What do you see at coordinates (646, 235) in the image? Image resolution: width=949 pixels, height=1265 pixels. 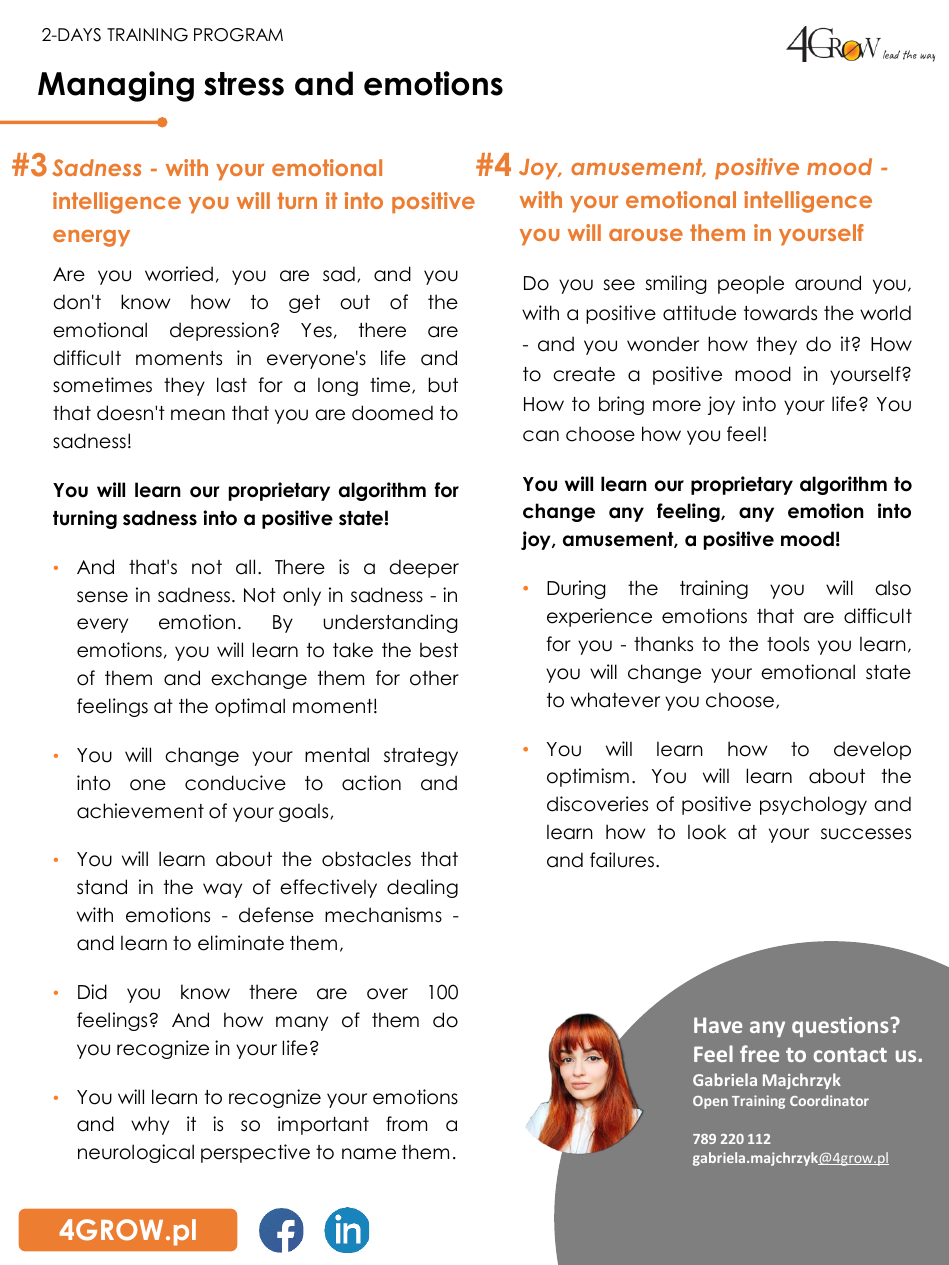 I see `arouse` at bounding box center [646, 235].
